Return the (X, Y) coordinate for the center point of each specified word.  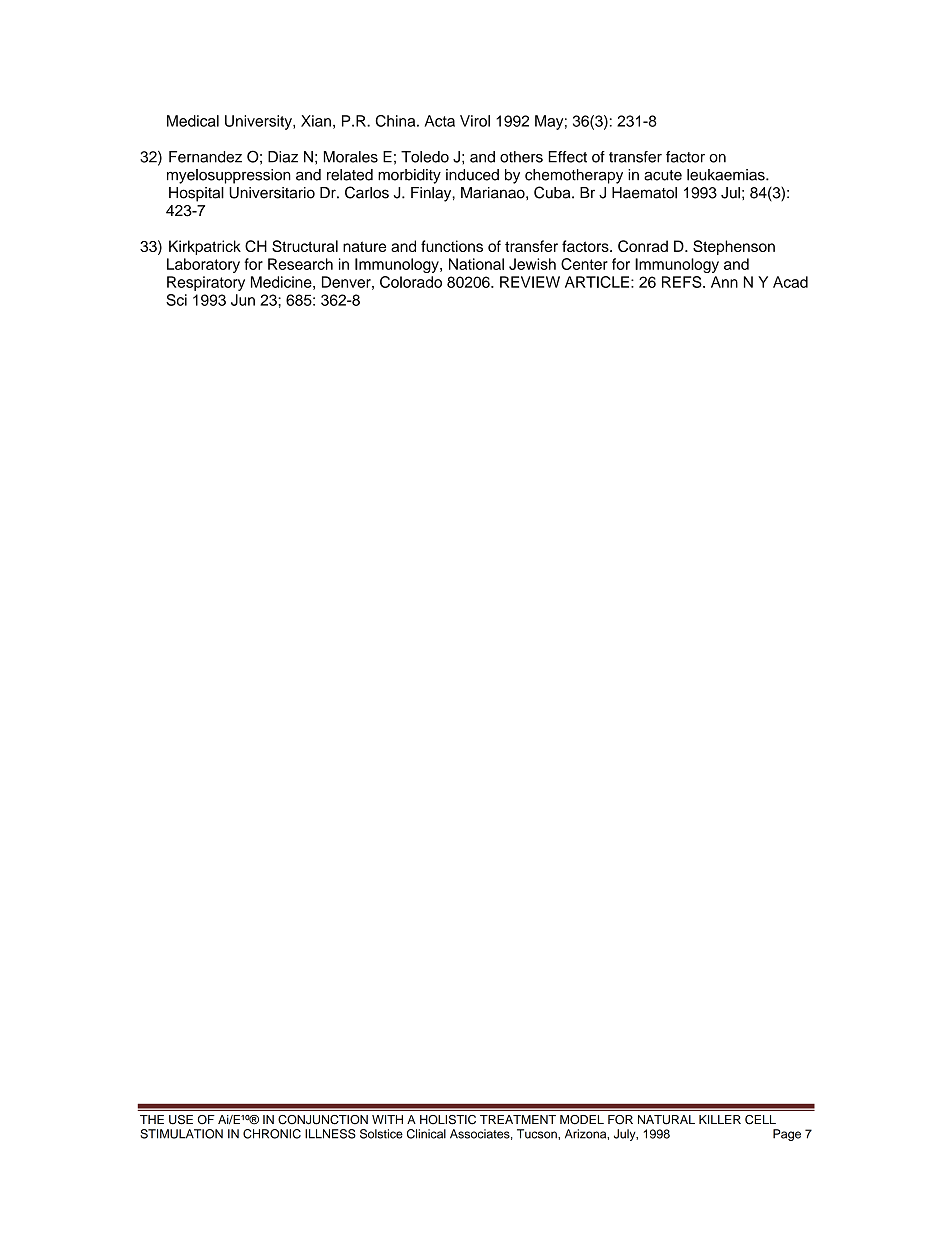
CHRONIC (272, 1134)
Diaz (283, 157)
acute (663, 175)
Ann (724, 282)
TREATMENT (518, 1119)
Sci (176, 300)
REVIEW (530, 282)
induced (472, 175)
